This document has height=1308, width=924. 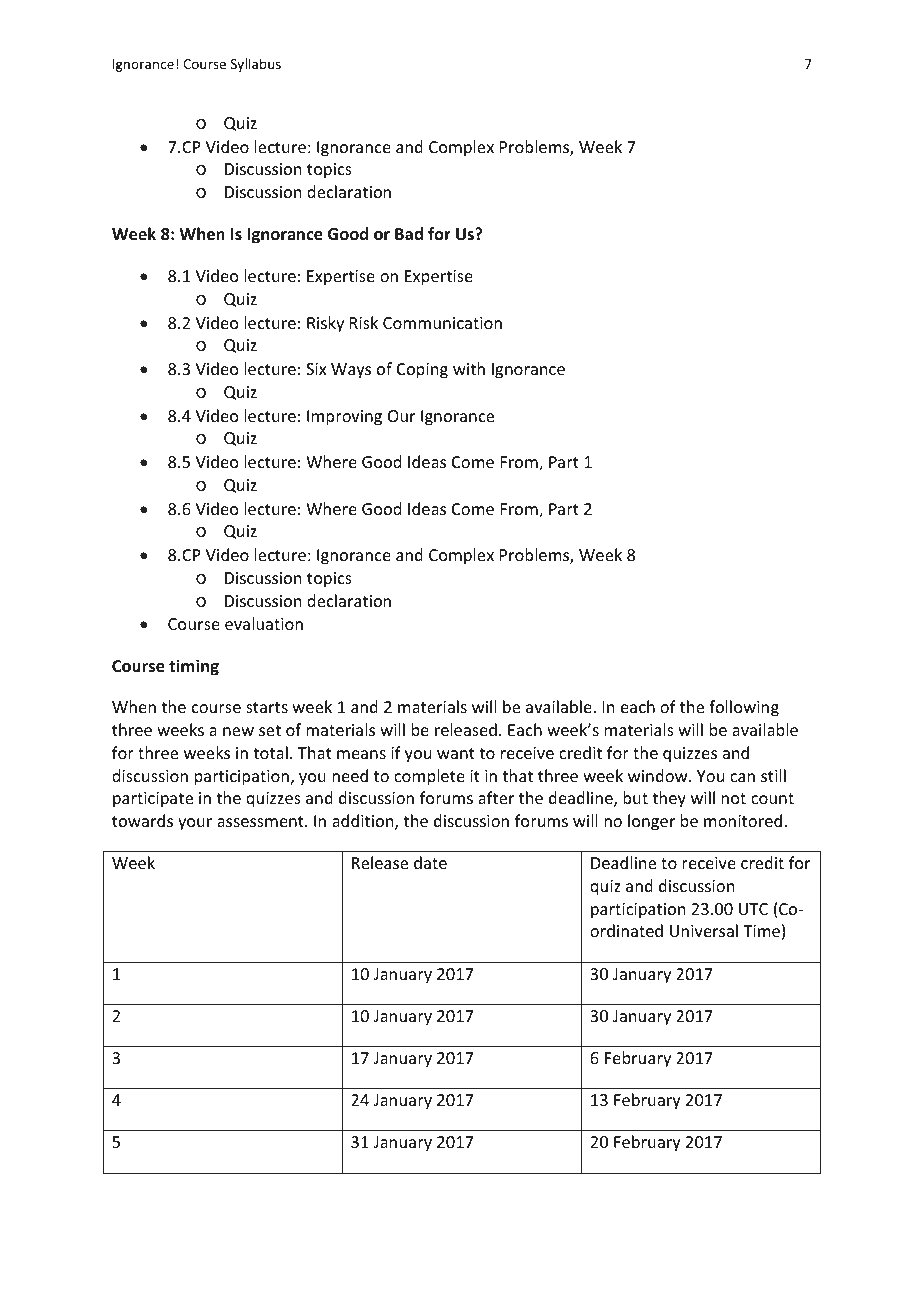 What do you see at coordinates (430, 862) in the document?
I see `date` at bounding box center [430, 862].
